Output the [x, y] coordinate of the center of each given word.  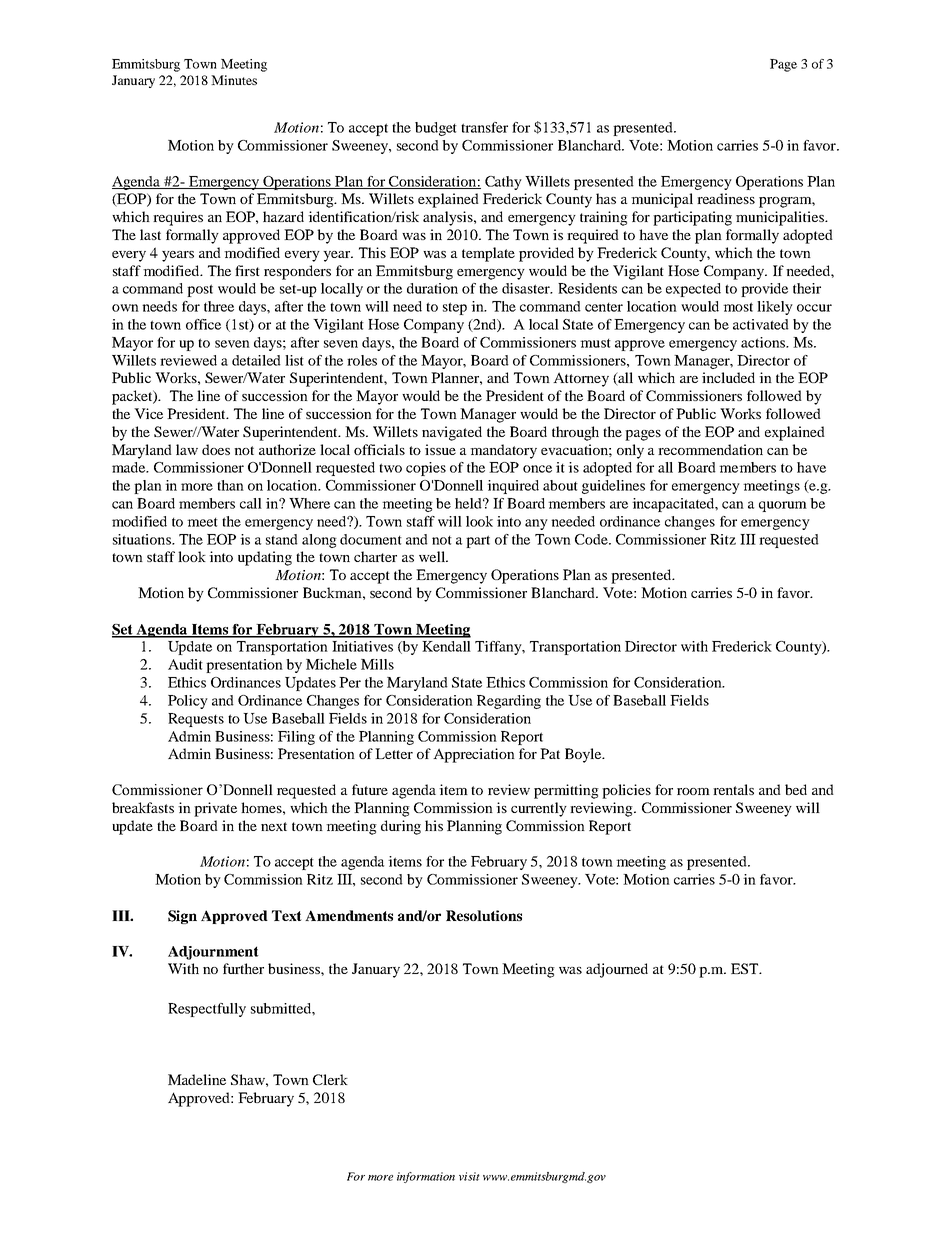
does [216, 449]
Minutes [234, 80]
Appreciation [474, 755]
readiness [726, 198]
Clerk [330, 1079]
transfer [484, 127]
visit [469, 1176]
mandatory [503, 451]
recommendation [710, 449]
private [215, 809]
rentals [733, 789]
